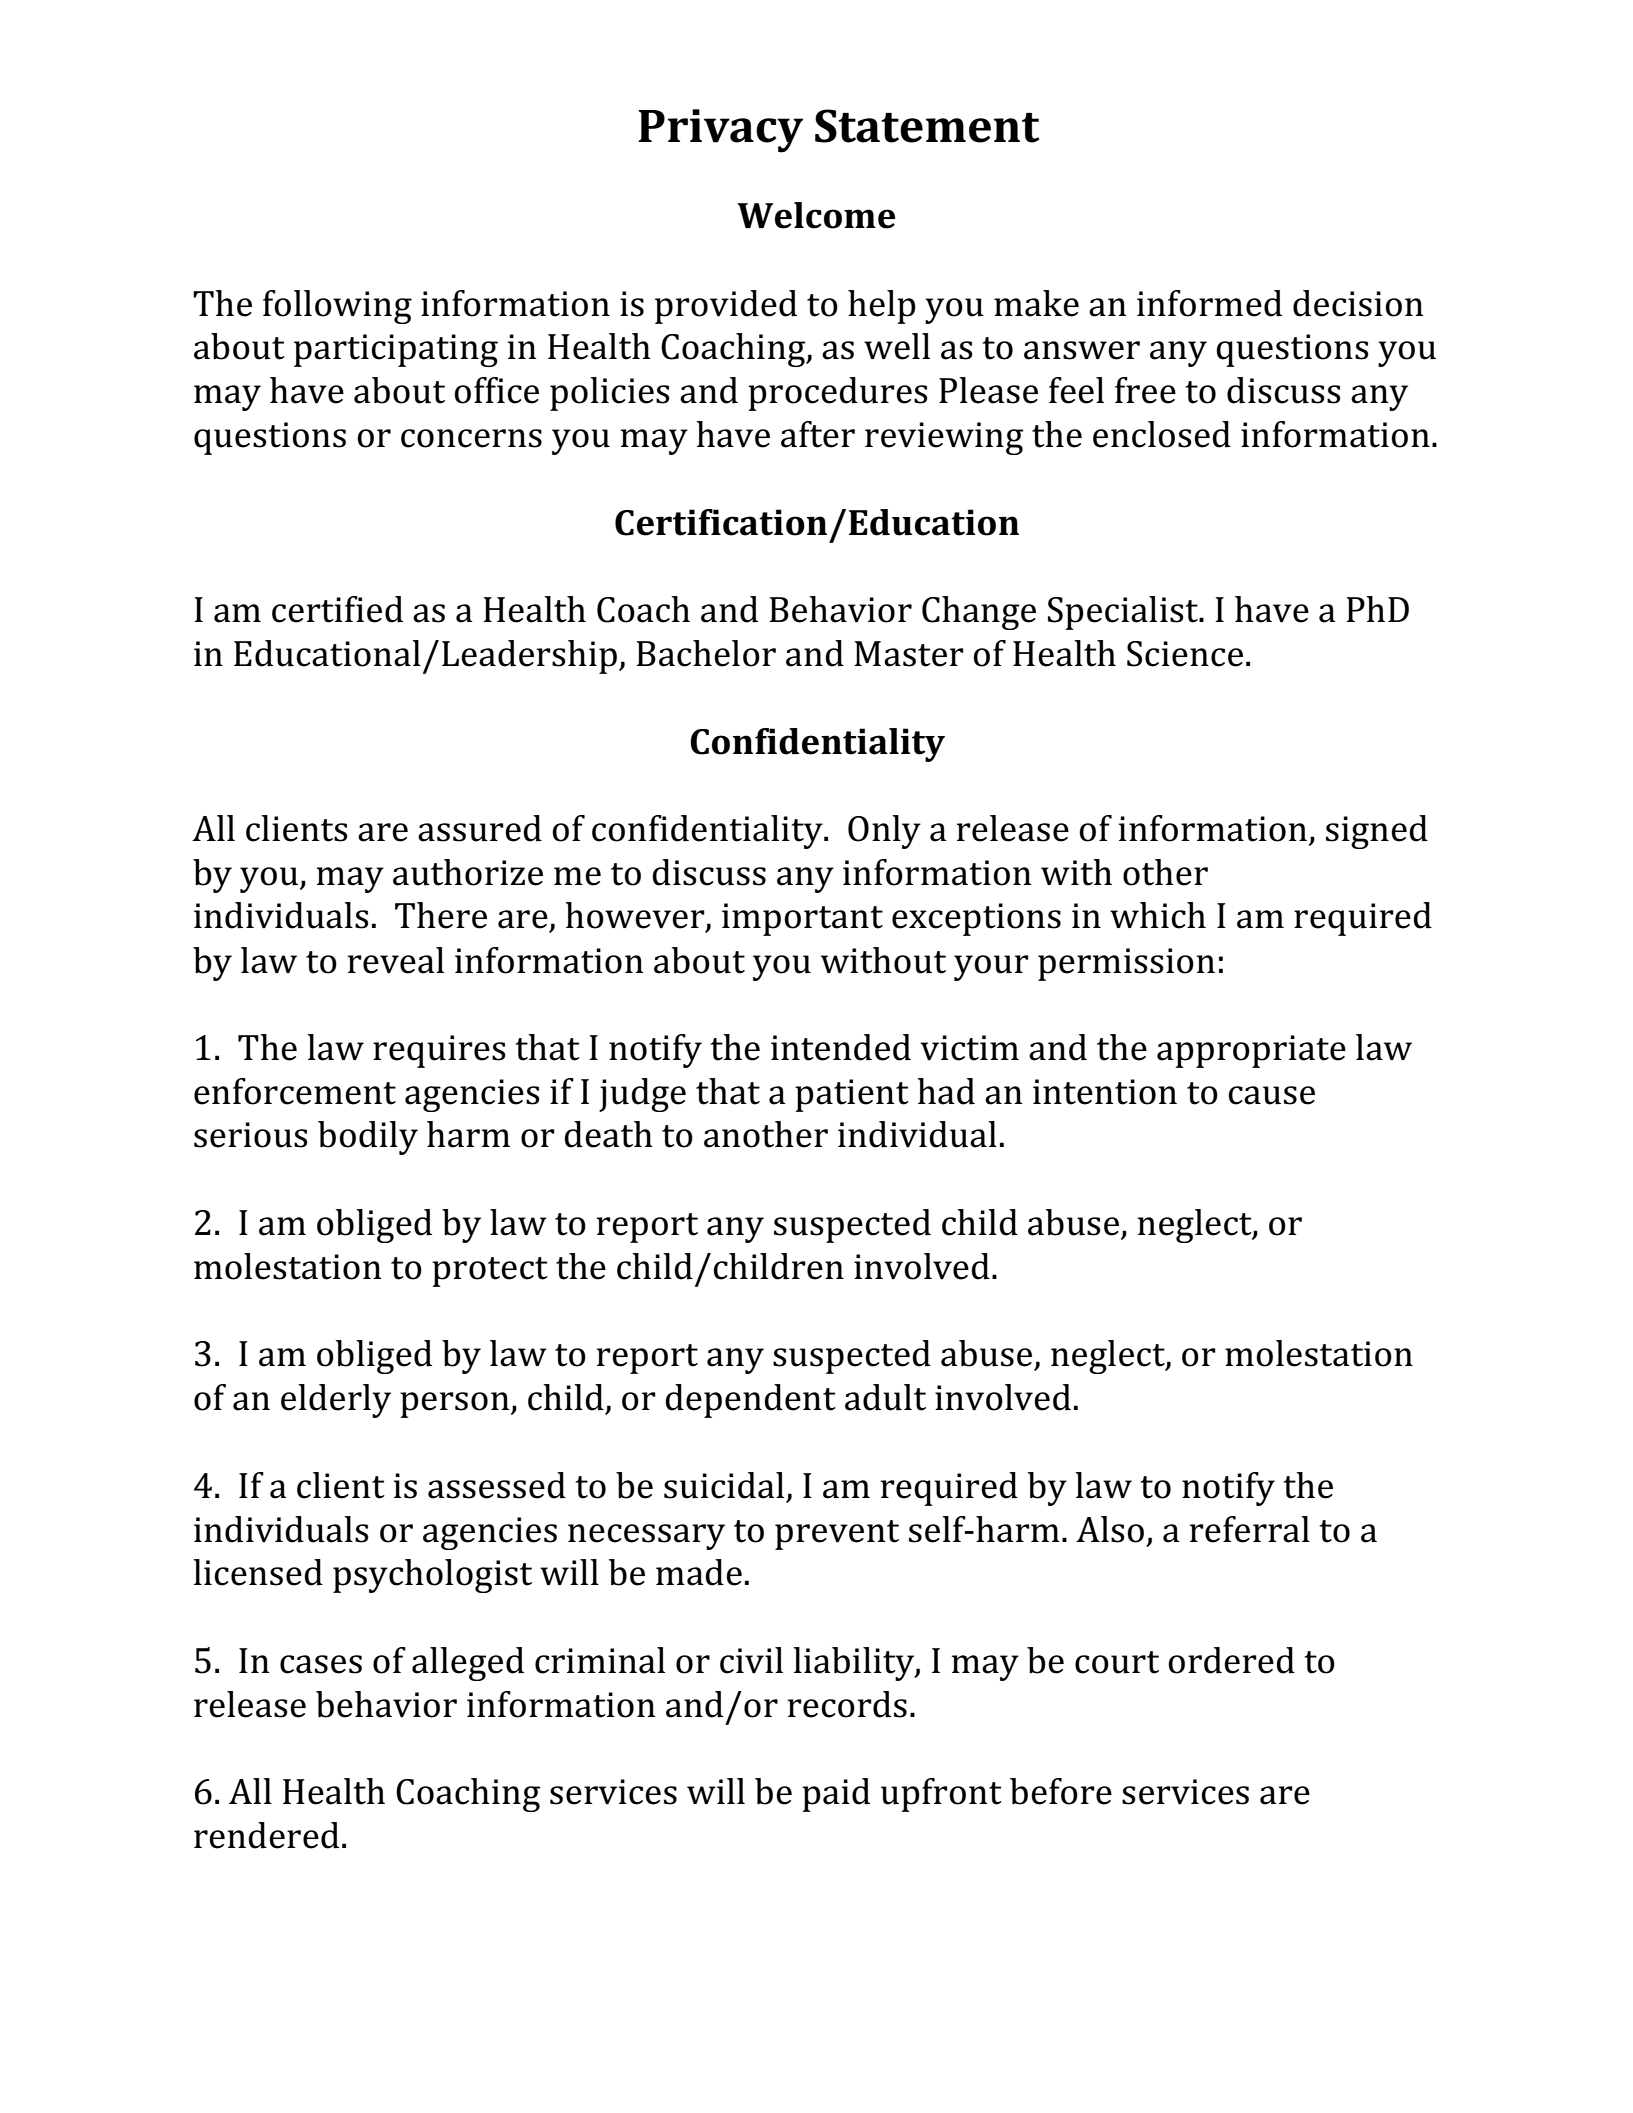 The width and height of the screenshot is (1633, 2113). Describe the element at coordinates (336, 1401) in the screenshot. I see `elderly` at that location.
